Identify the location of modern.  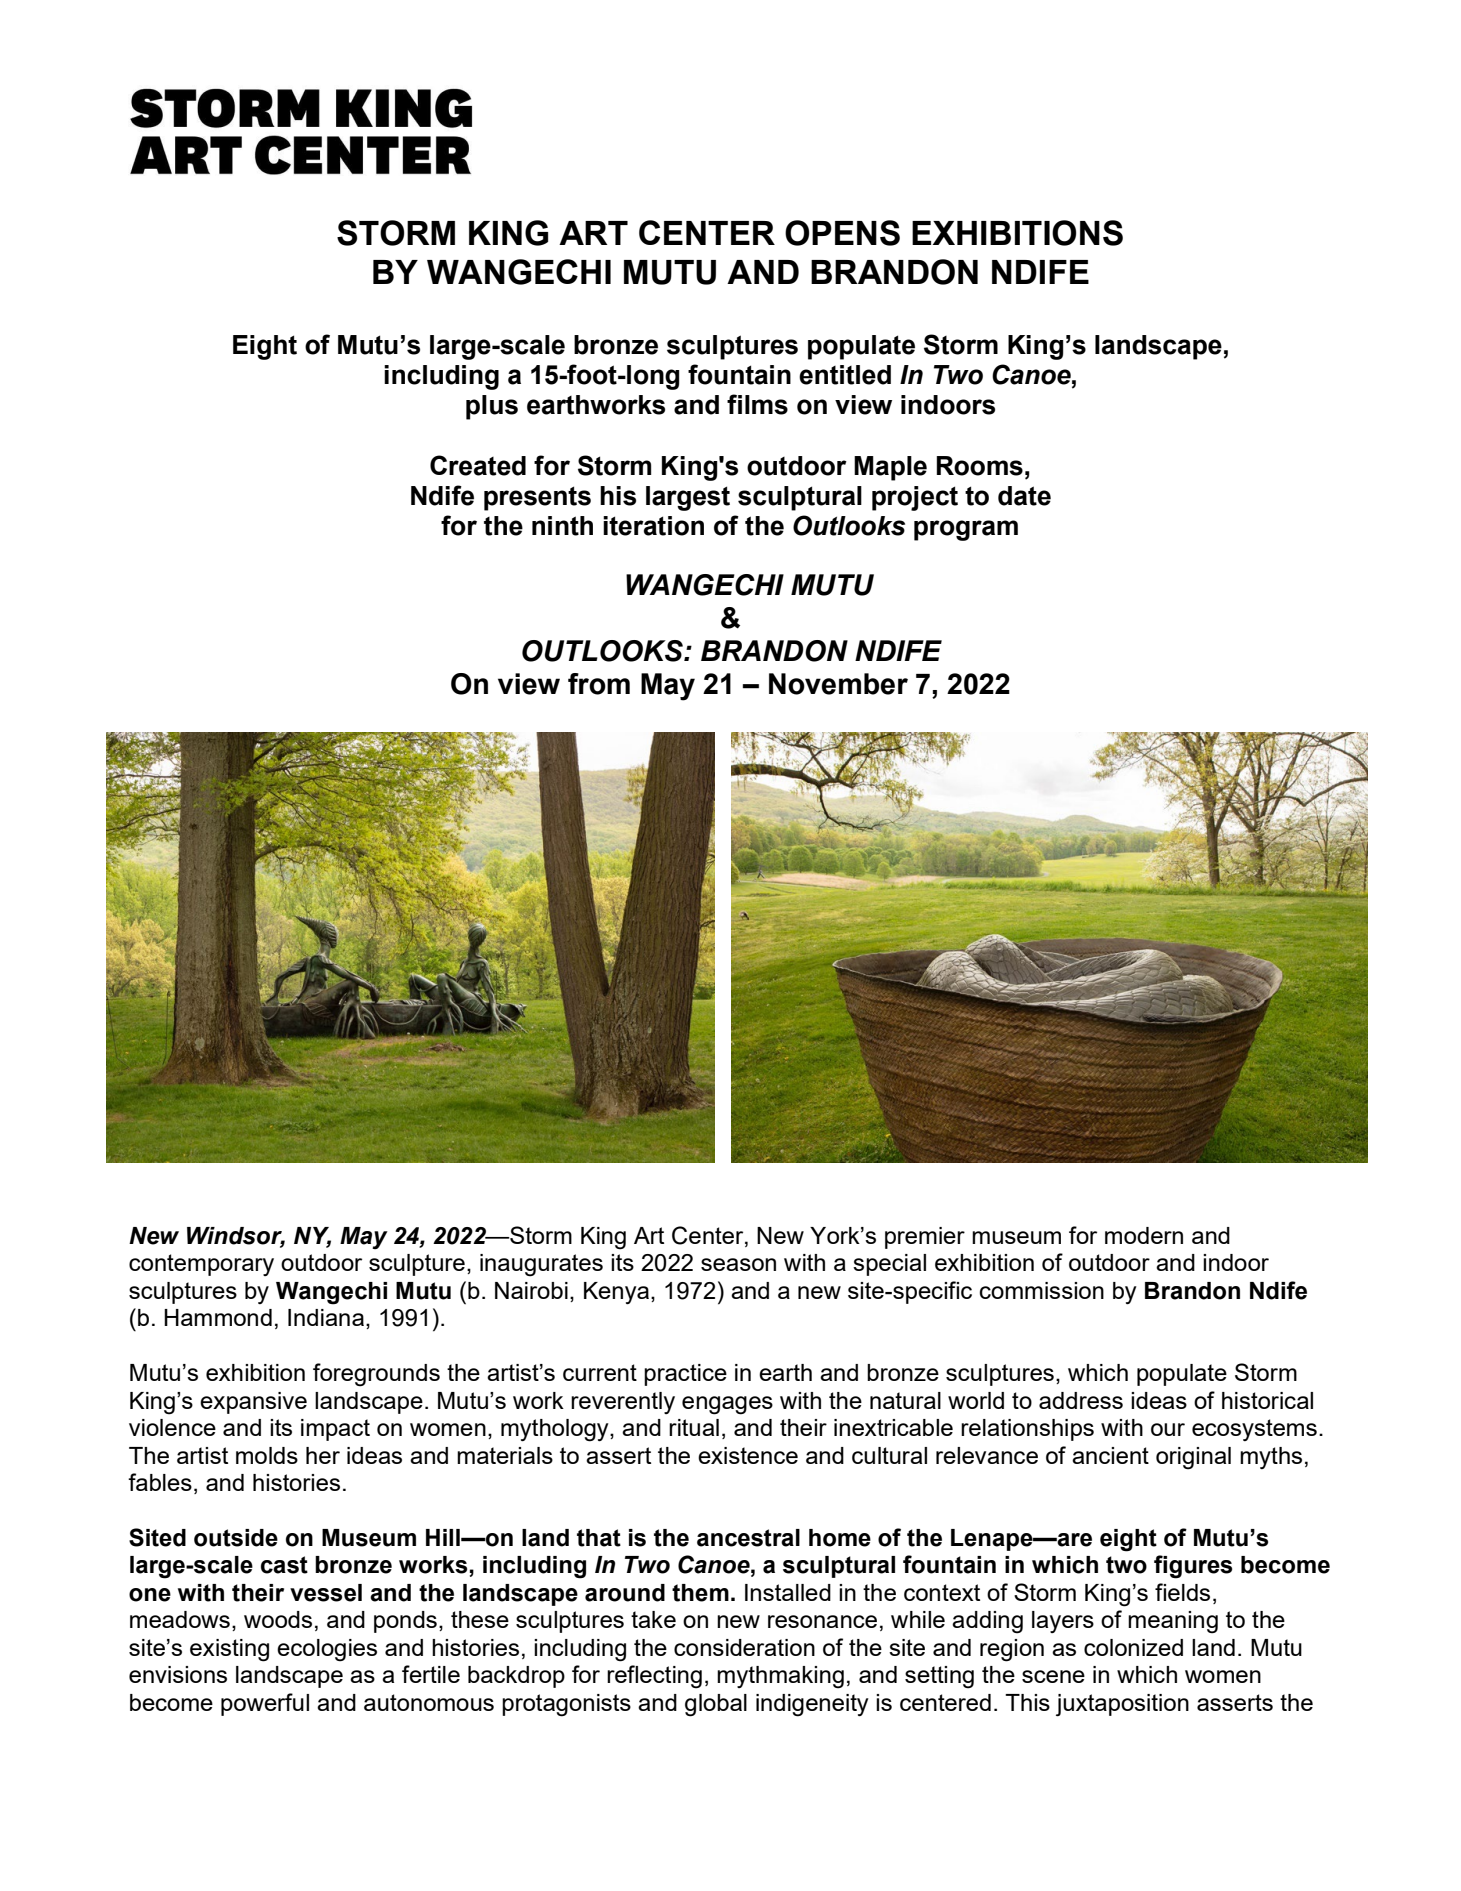
(1144, 1235).
